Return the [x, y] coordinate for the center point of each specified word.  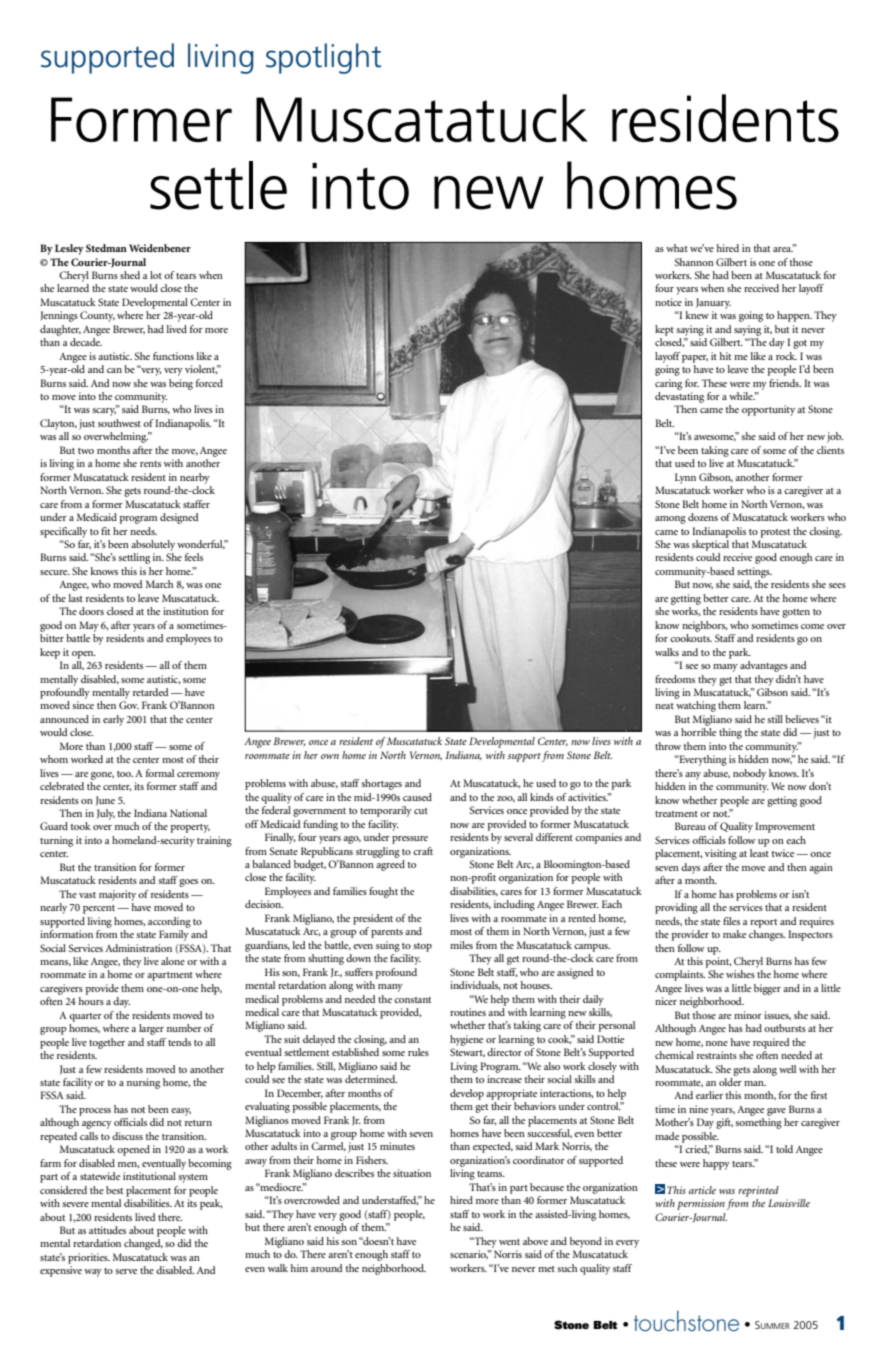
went [509, 1242]
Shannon [694, 262]
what [677, 248]
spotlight [323, 58]
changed [143, 1244]
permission [701, 1204]
